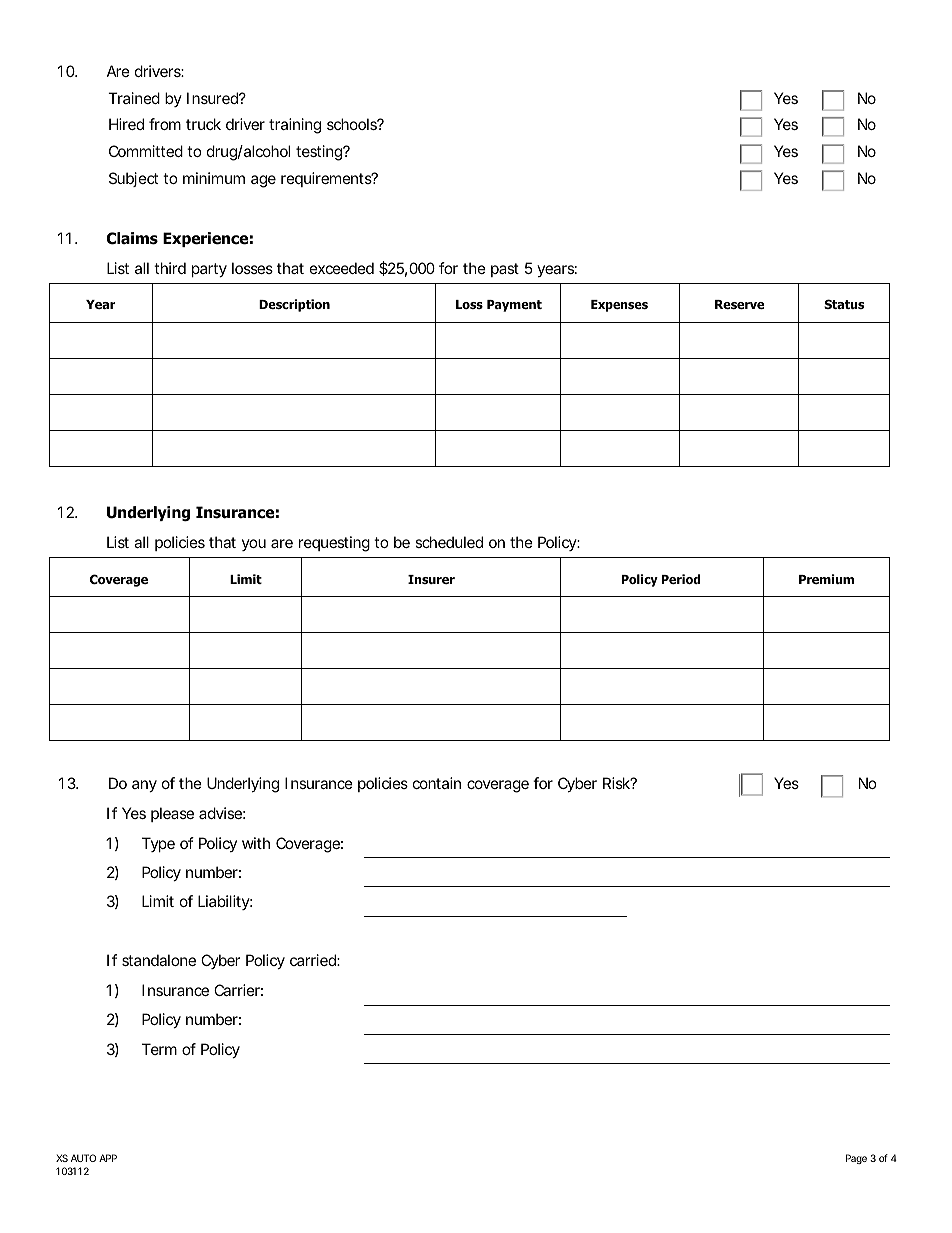 This screenshot has height=1233, width=952. What do you see at coordinates (739, 304) in the screenshot?
I see `Reserve` at bounding box center [739, 304].
